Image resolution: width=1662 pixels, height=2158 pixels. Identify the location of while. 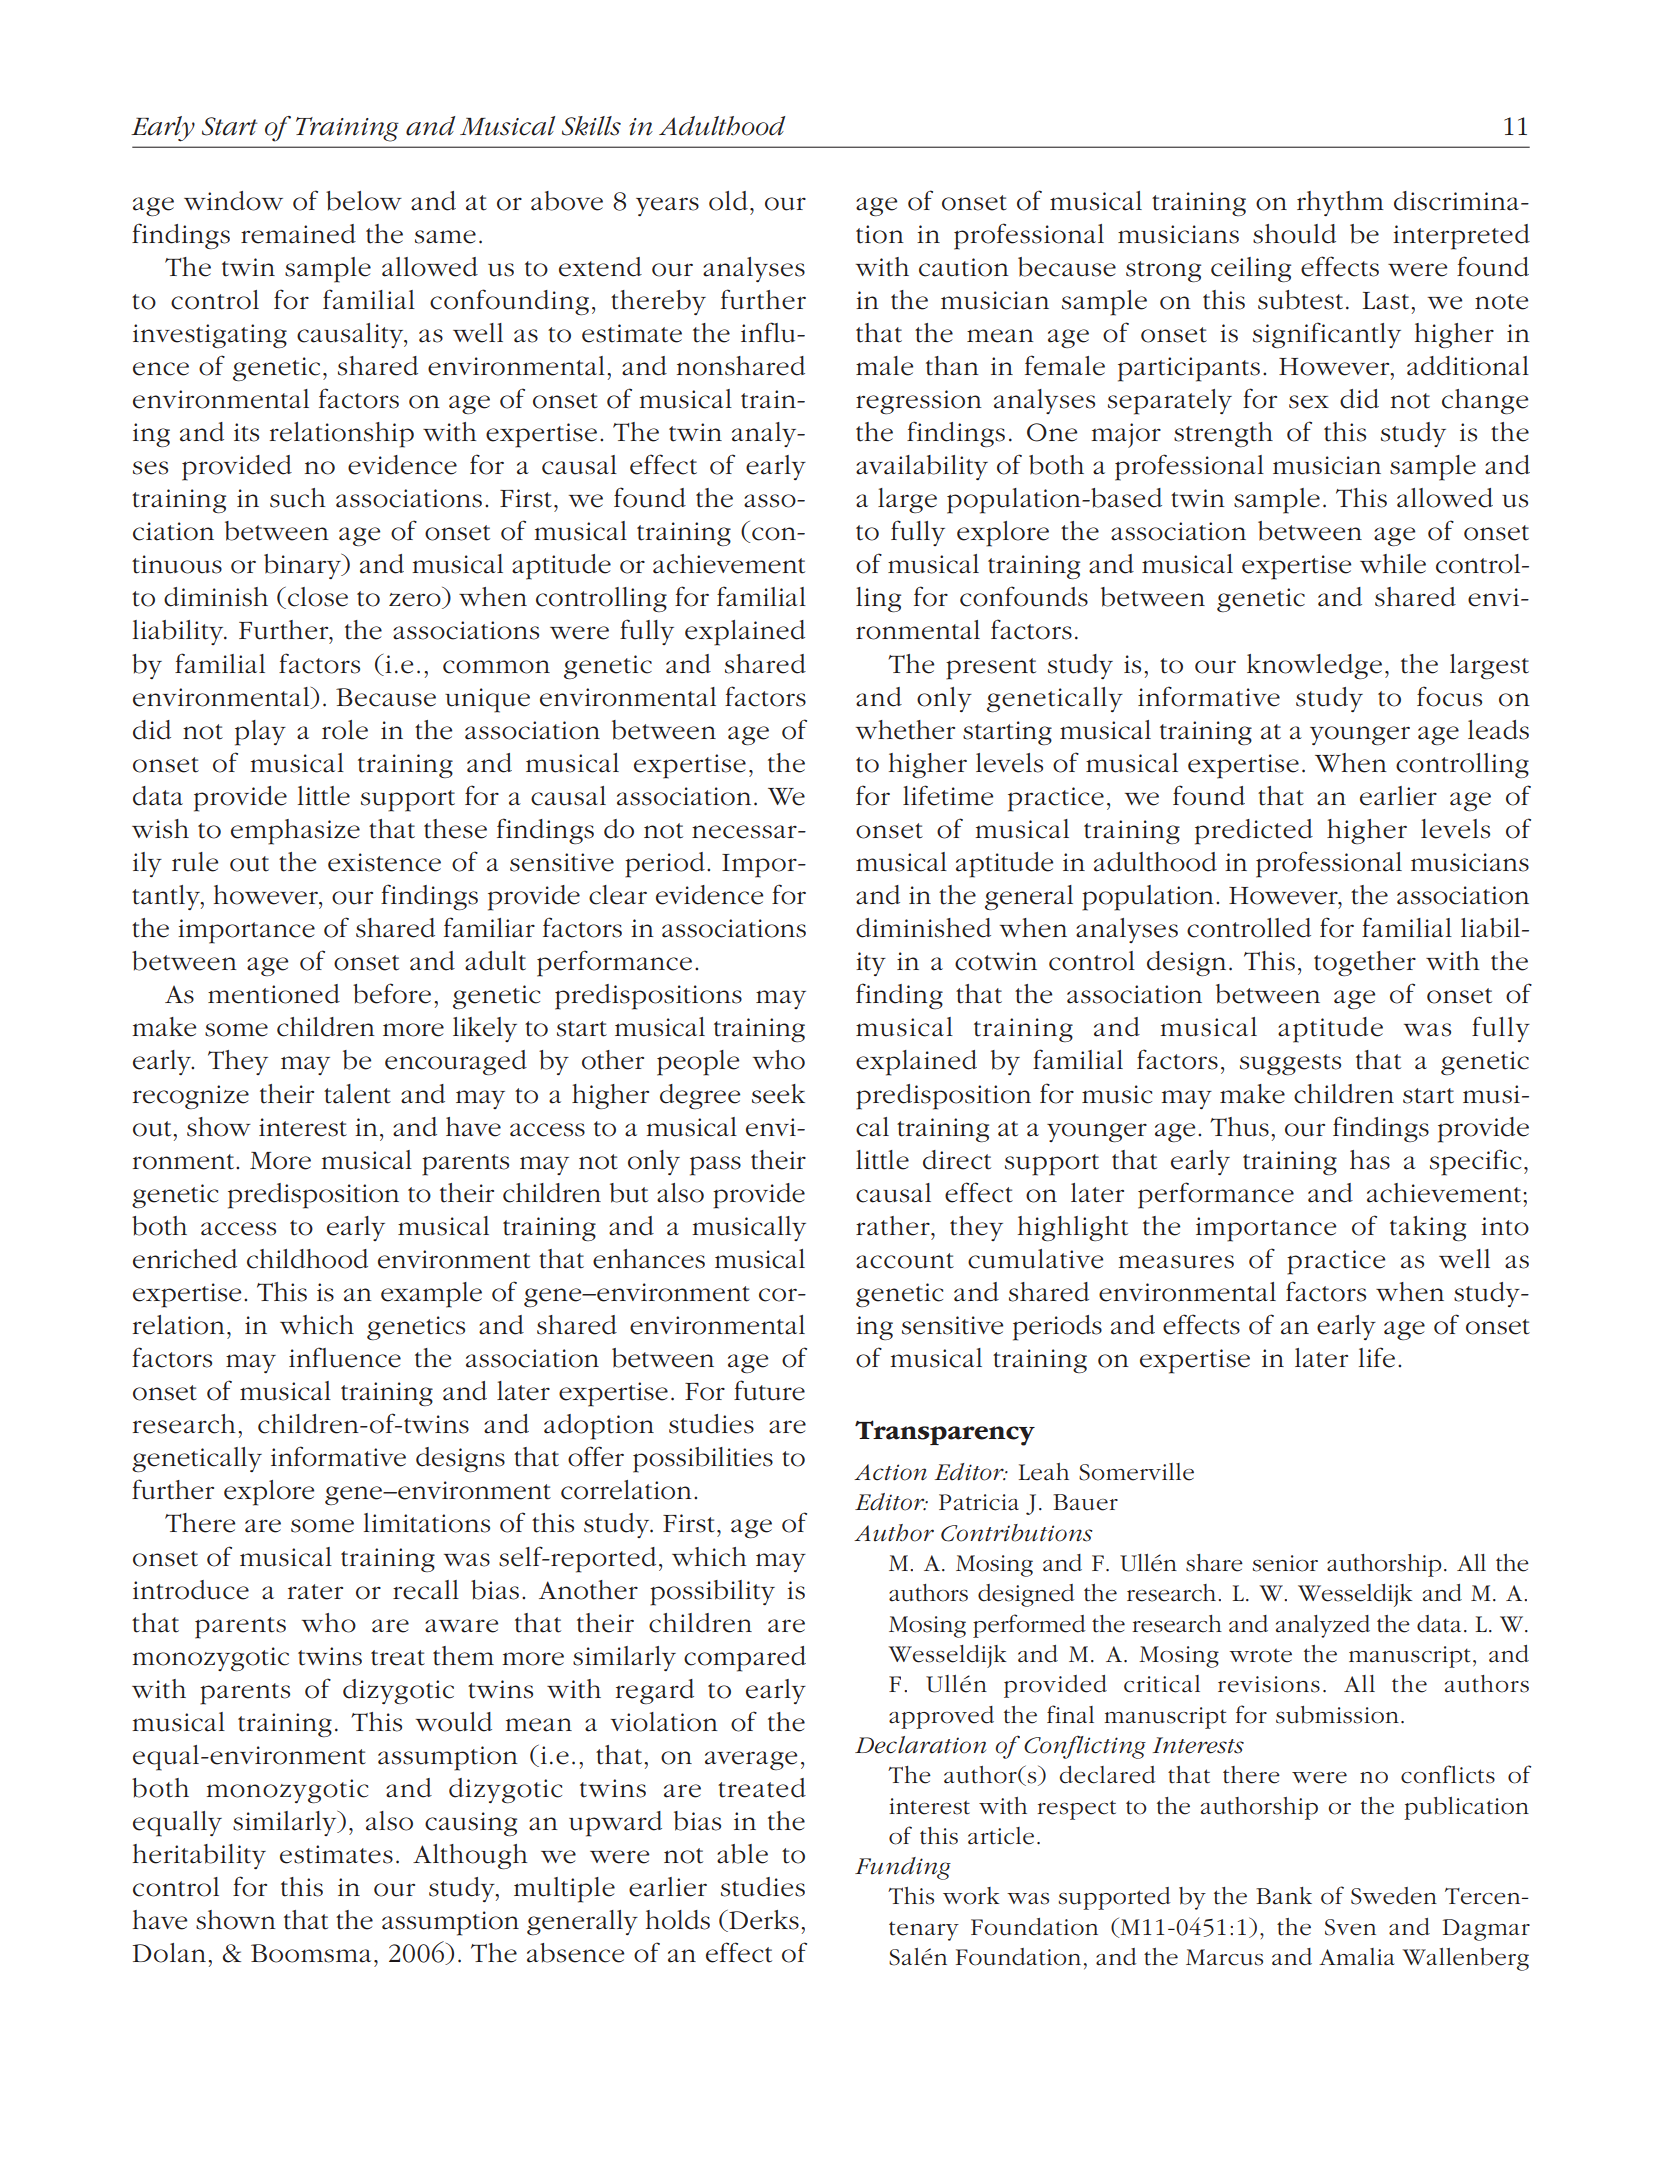
(1393, 564).
